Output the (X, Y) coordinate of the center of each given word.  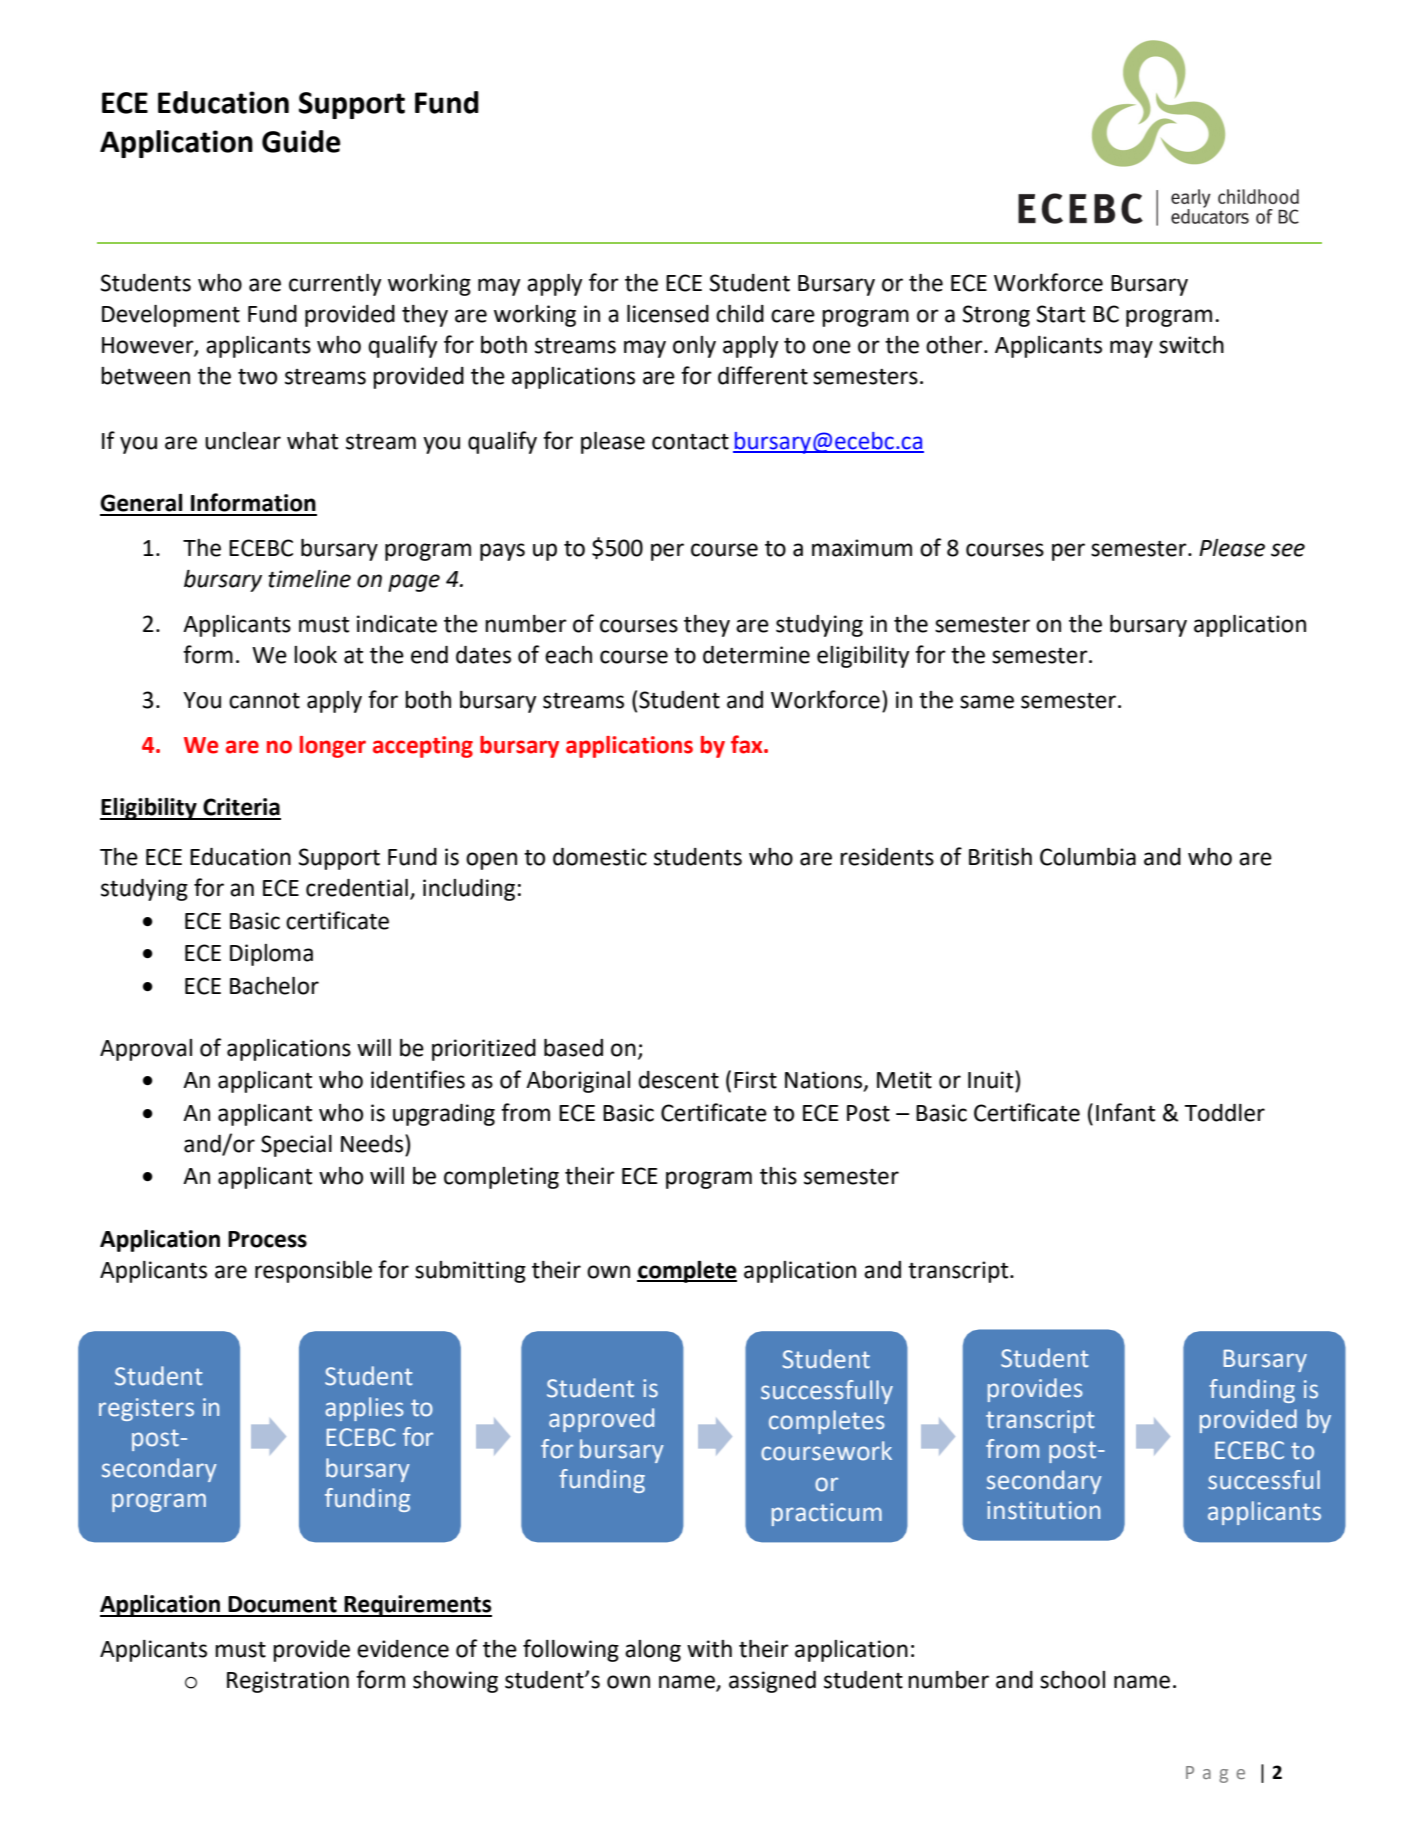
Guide (301, 141)
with (709, 1649)
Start (1061, 314)
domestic (600, 857)
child (740, 314)
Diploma (271, 955)
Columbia (1088, 857)
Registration (288, 1682)
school (1072, 1680)
